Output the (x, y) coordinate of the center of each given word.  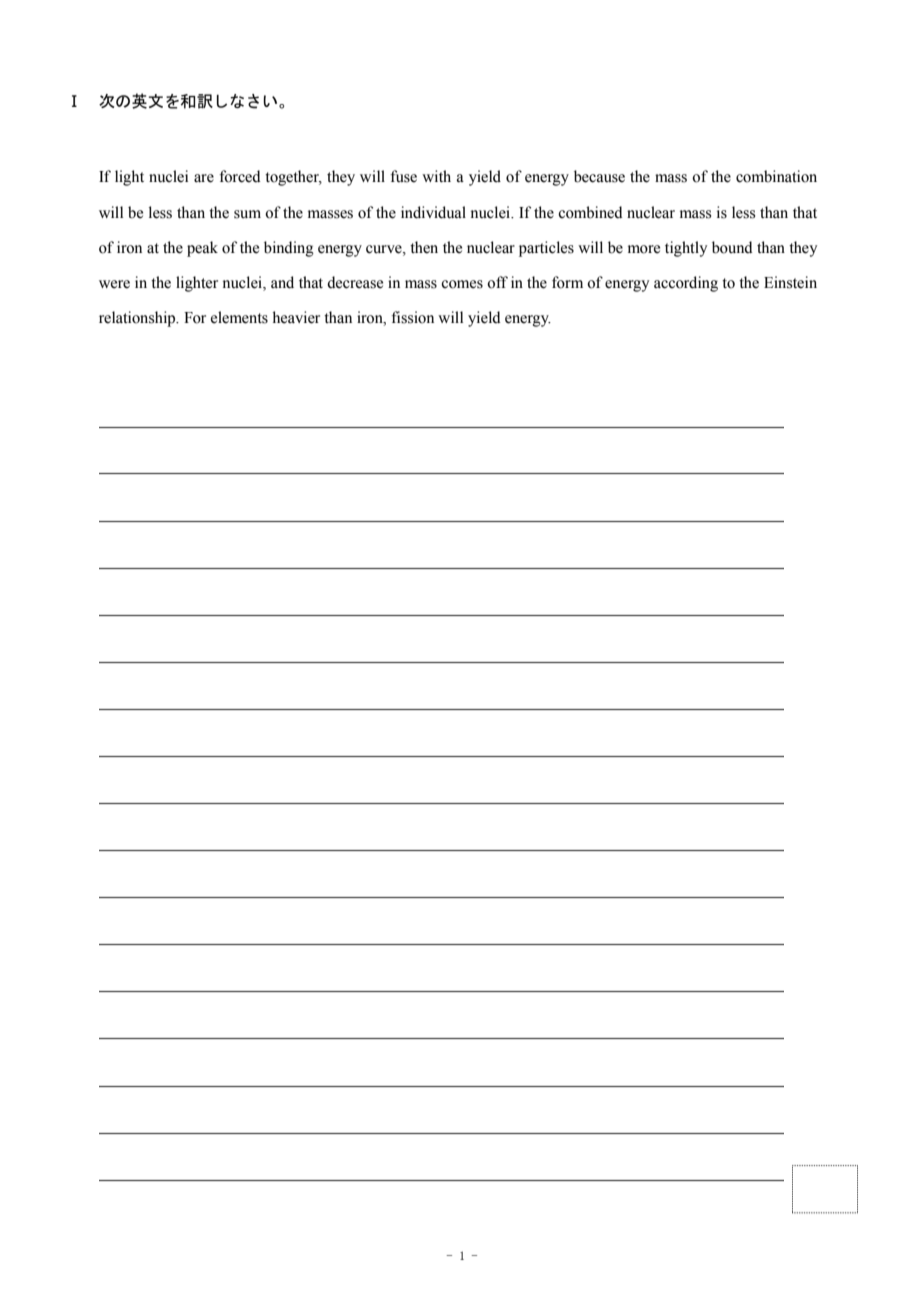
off (497, 282)
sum (247, 214)
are (204, 178)
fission (412, 317)
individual (433, 212)
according (686, 284)
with (436, 176)
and (282, 282)
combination (776, 176)
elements (239, 317)
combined (590, 212)
